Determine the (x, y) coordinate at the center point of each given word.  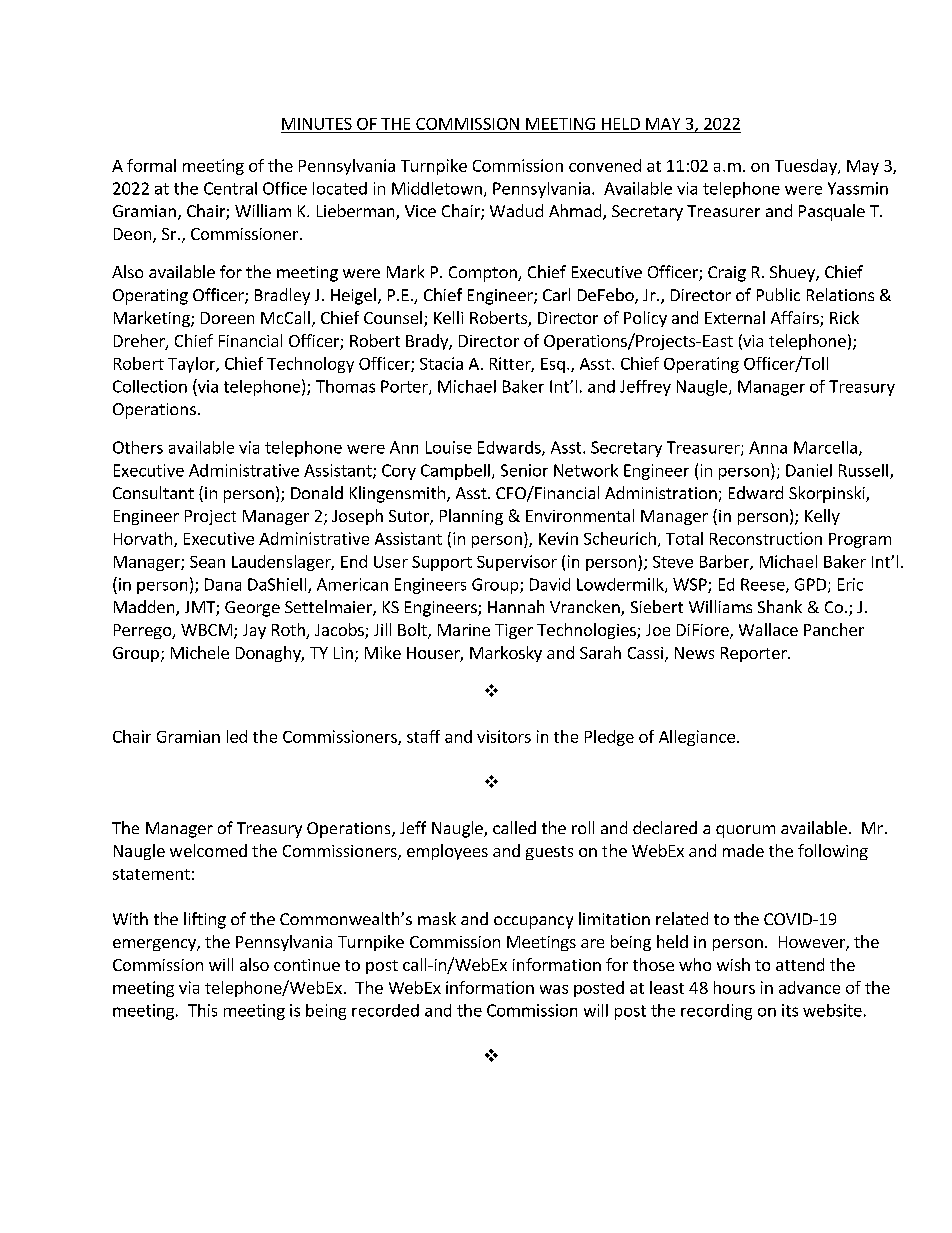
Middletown (437, 188)
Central (230, 188)
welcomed (208, 850)
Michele (200, 652)
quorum (745, 831)
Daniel (809, 470)
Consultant (153, 492)
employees (447, 852)
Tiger (514, 631)
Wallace (768, 629)
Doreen (227, 318)
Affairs (796, 319)
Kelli (448, 317)
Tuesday (807, 167)
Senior (524, 470)
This (202, 1010)
